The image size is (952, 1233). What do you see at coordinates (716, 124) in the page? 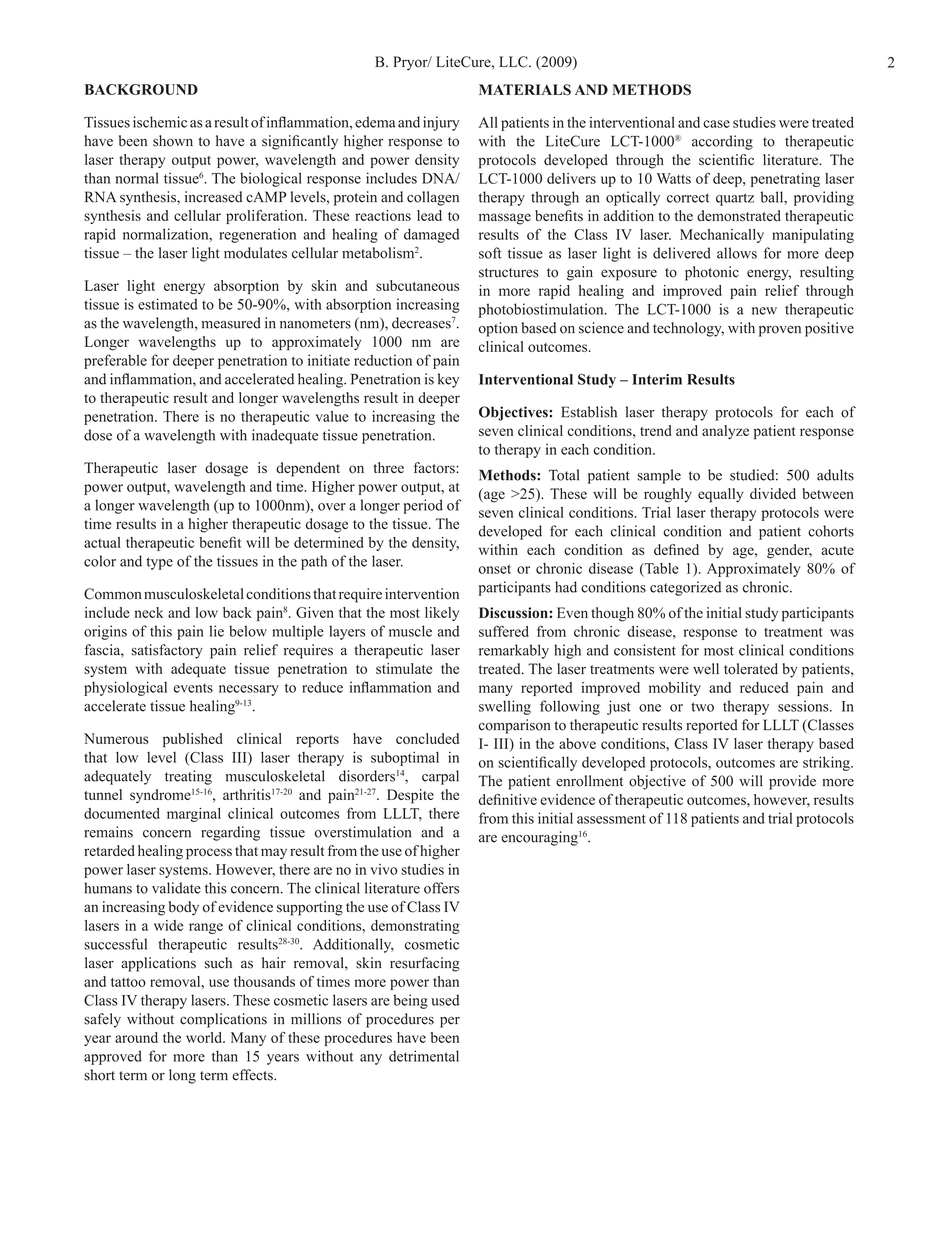
I see `case` at bounding box center [716, 124].
